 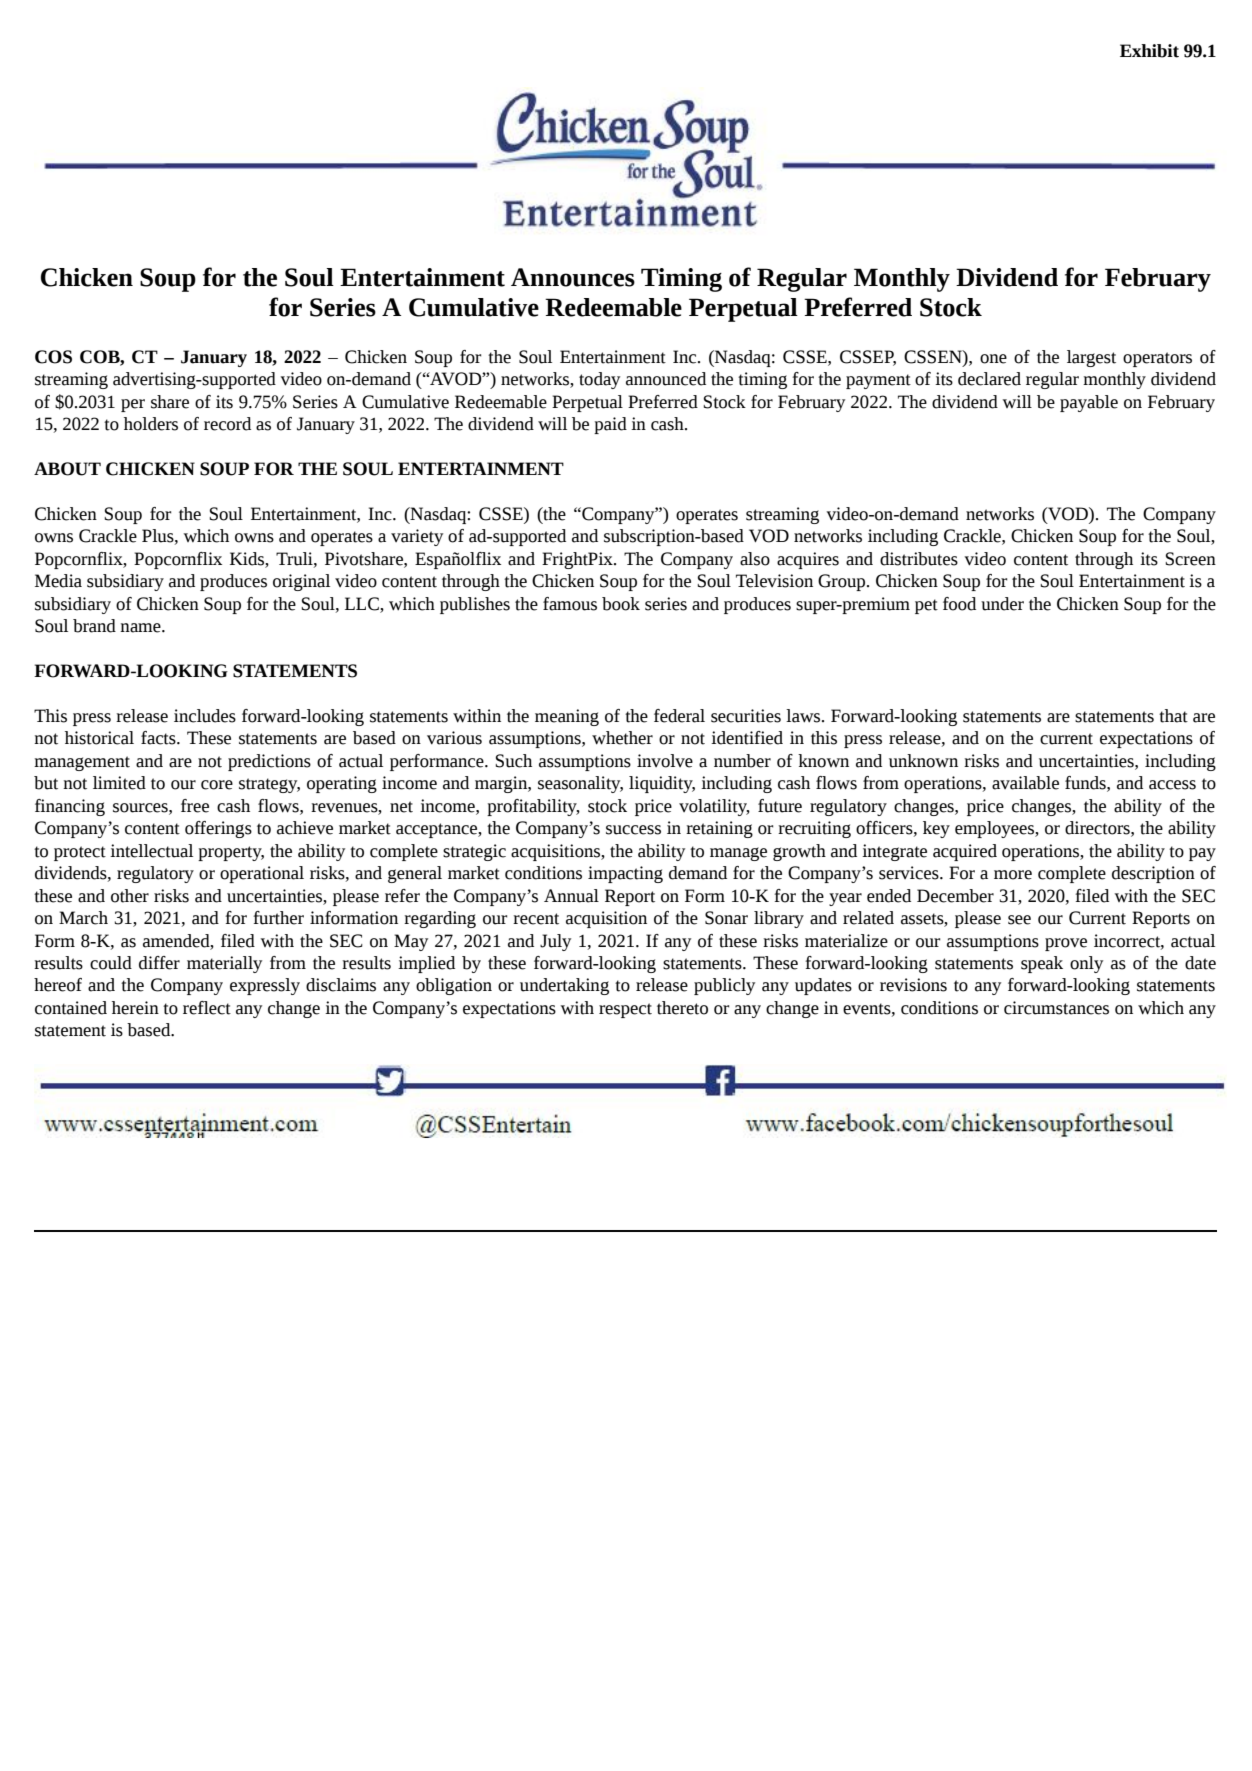 What do you see at coordinates (621, 604) in the screenshot?
I see `book` at bounding box center [621, 604].
